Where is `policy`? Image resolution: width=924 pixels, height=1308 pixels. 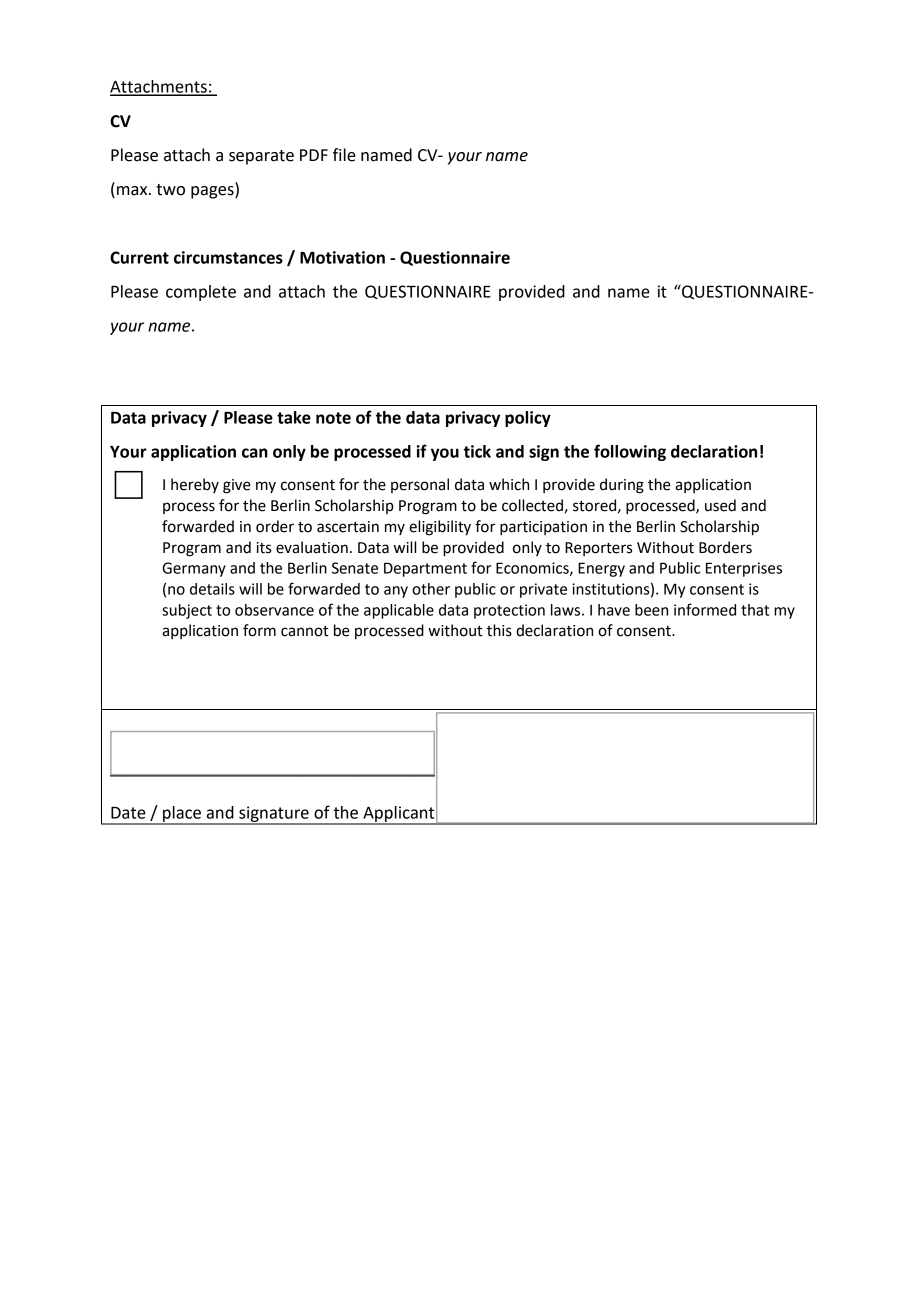 policy is located at coordinates (528, 419).
